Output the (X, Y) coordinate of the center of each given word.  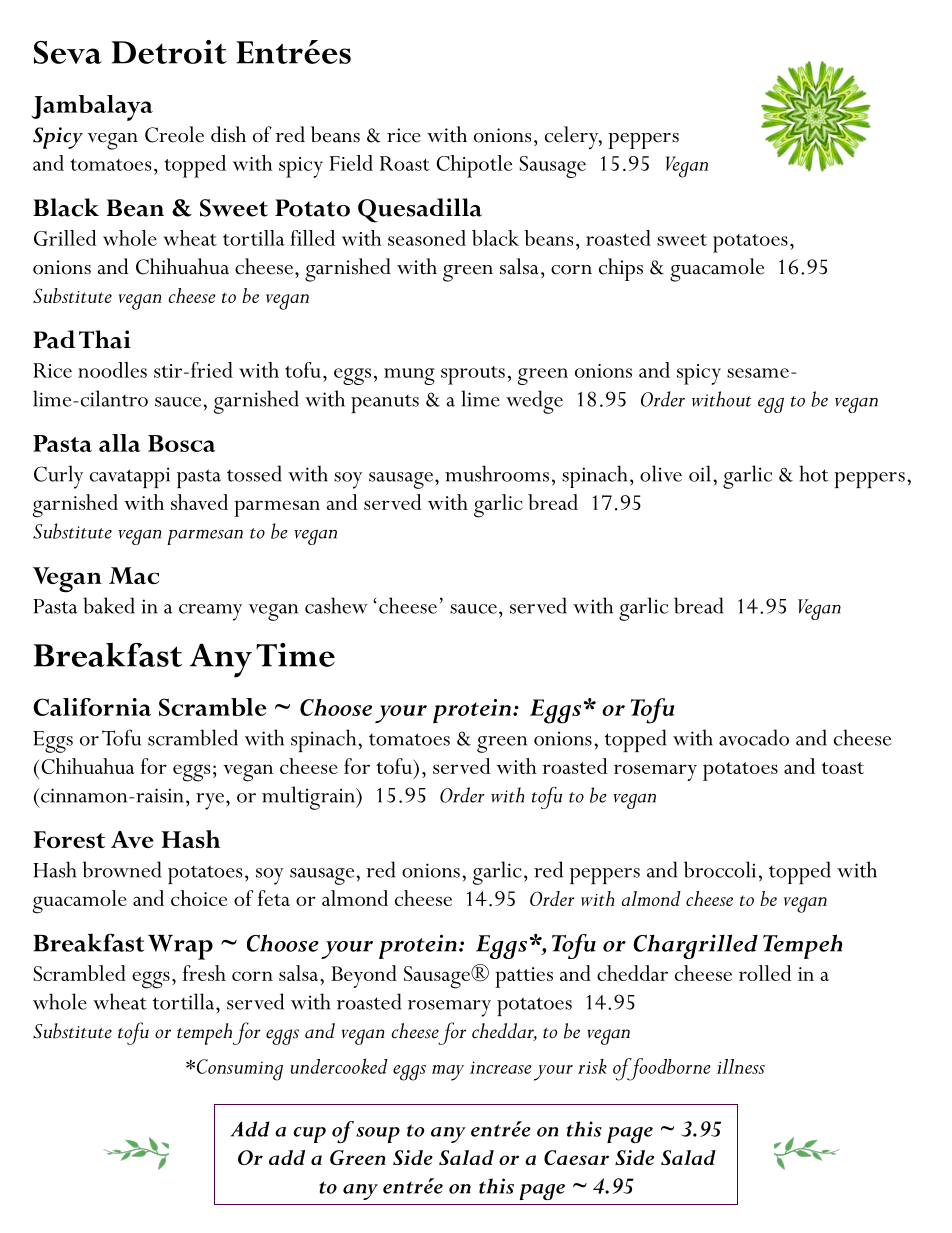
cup (310, 1135)
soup (378, 1135)
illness (741, 1066)
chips (621, 269)
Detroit (169, 52)
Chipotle (474, 166)
